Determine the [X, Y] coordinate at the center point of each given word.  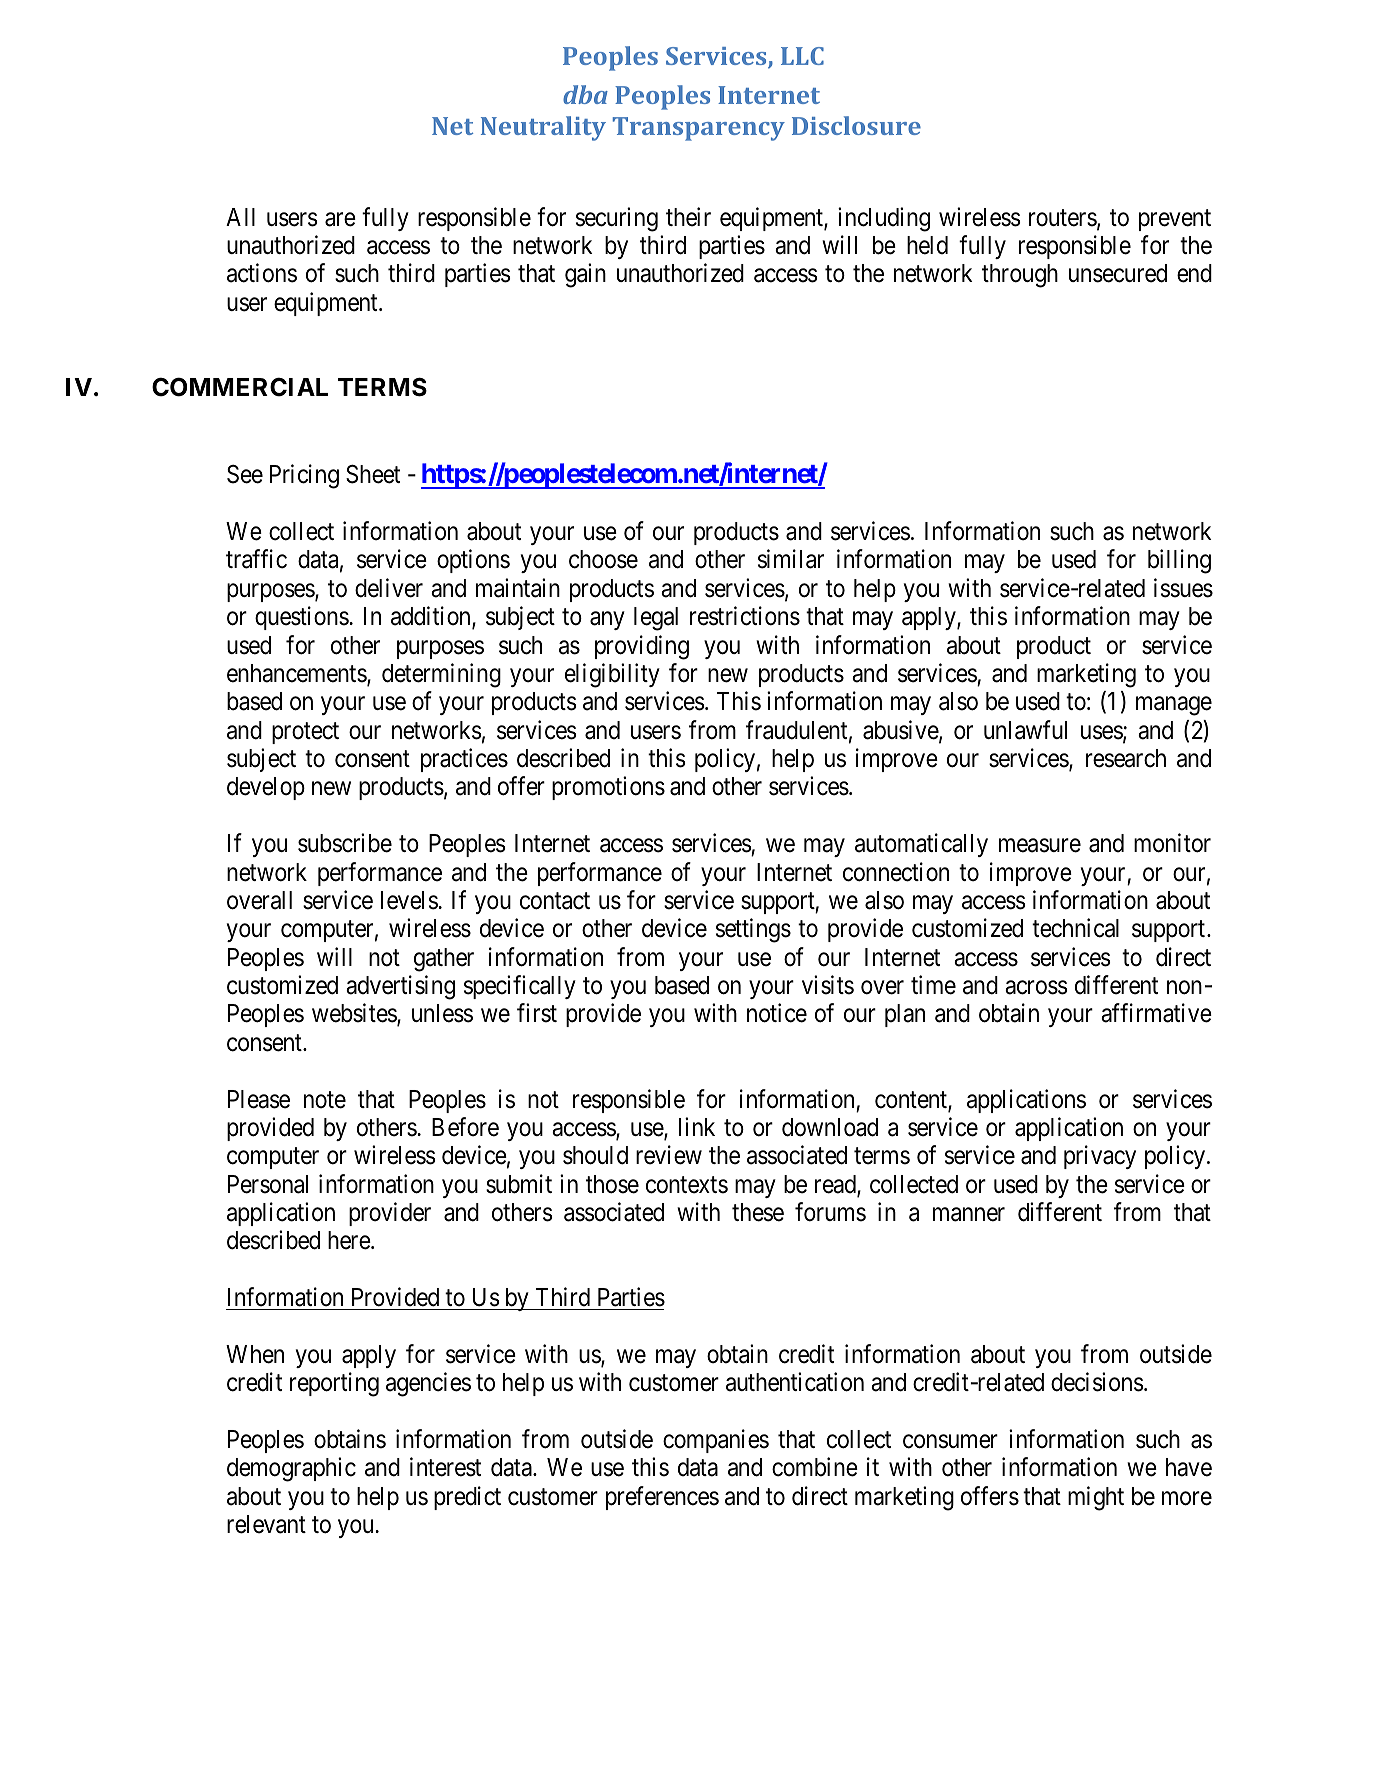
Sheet [373, 474]
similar [791, 559]
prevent [1175, 220]
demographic [291, 1469]
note [325, 1100]
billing [1179, 562]
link [697, 1126]
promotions [608, 788]
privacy [1100, 1157]
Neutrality [543, 128]
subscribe [345, 843]
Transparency [699, 129]
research [1126, 758]
